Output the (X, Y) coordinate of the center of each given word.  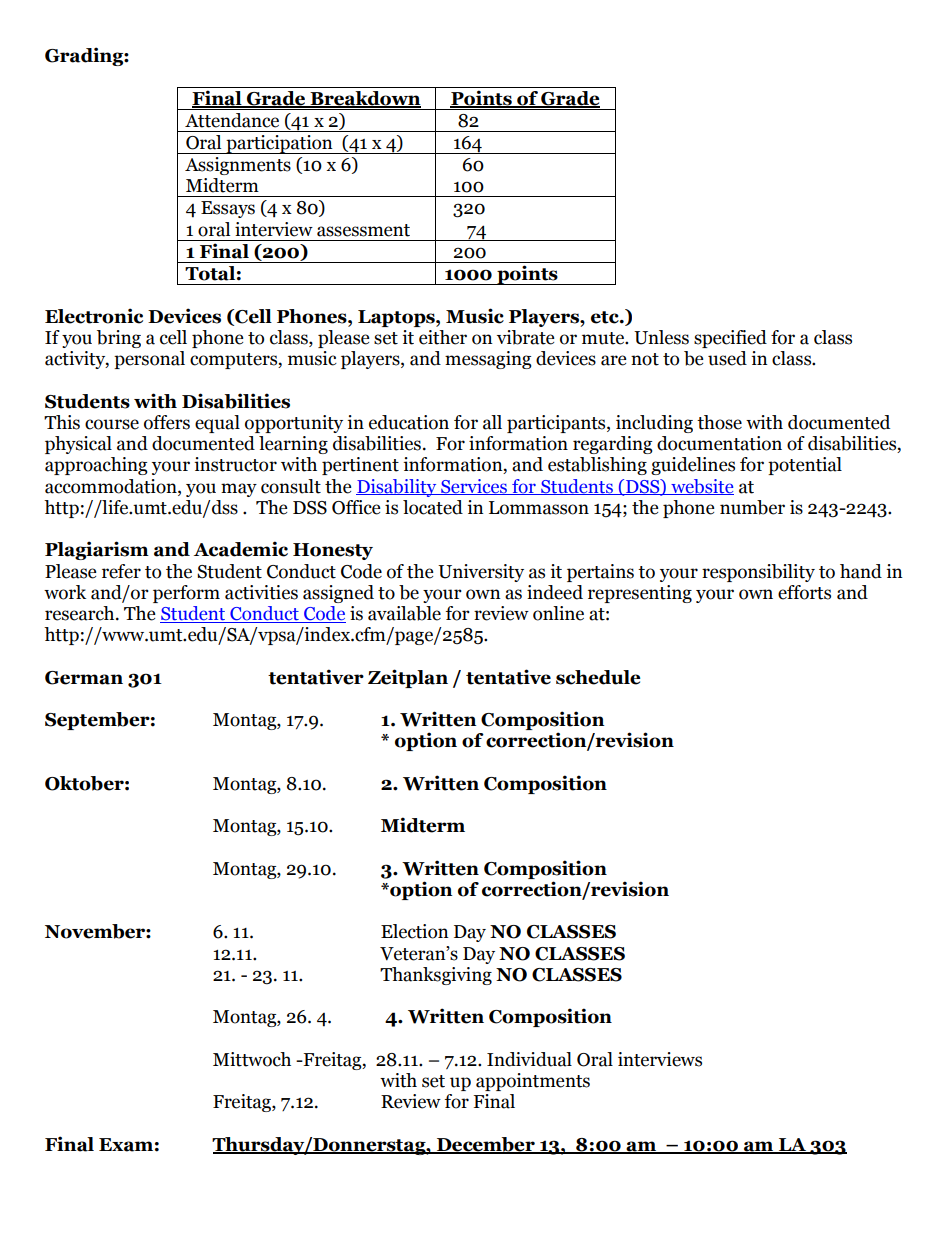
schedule (598, 677)
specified (730, 339)
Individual (529, 1059)
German (84, 678)
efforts (804, 592)
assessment (363, 230)
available (404, 613)
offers (167, 422)
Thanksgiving (436, 976)
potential (805, 466)
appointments (533, 1082)
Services (474, 487)
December (486, 1145)
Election (415, 931)
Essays (228, 209)
